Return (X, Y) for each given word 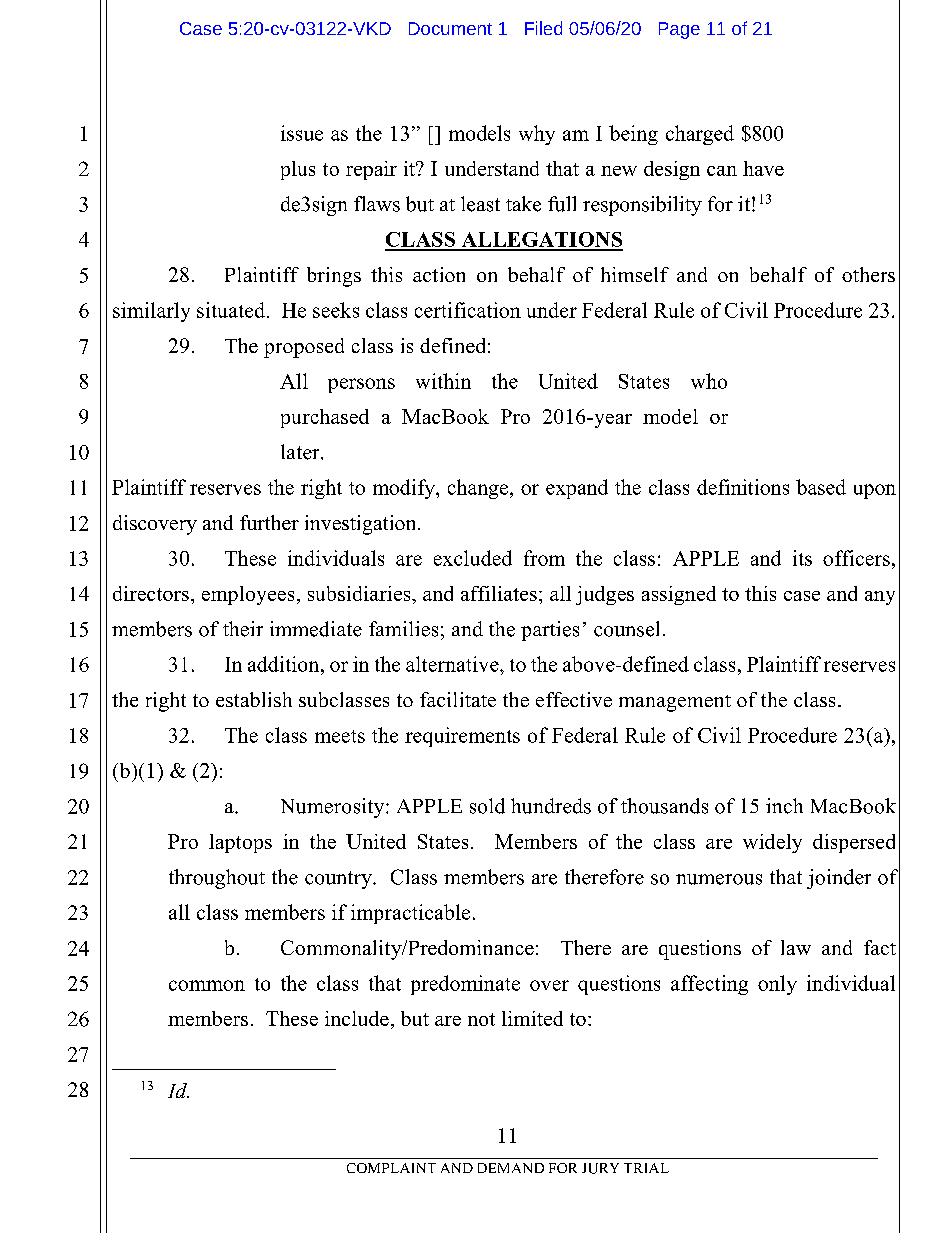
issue (302, 133)
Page (679, 30)
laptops (240, 843)
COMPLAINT (391, 1168)
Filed (543, 28)
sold (487, 806)
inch (784, 806)
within (443, 381)
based (821, 487)
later (301, 452)
